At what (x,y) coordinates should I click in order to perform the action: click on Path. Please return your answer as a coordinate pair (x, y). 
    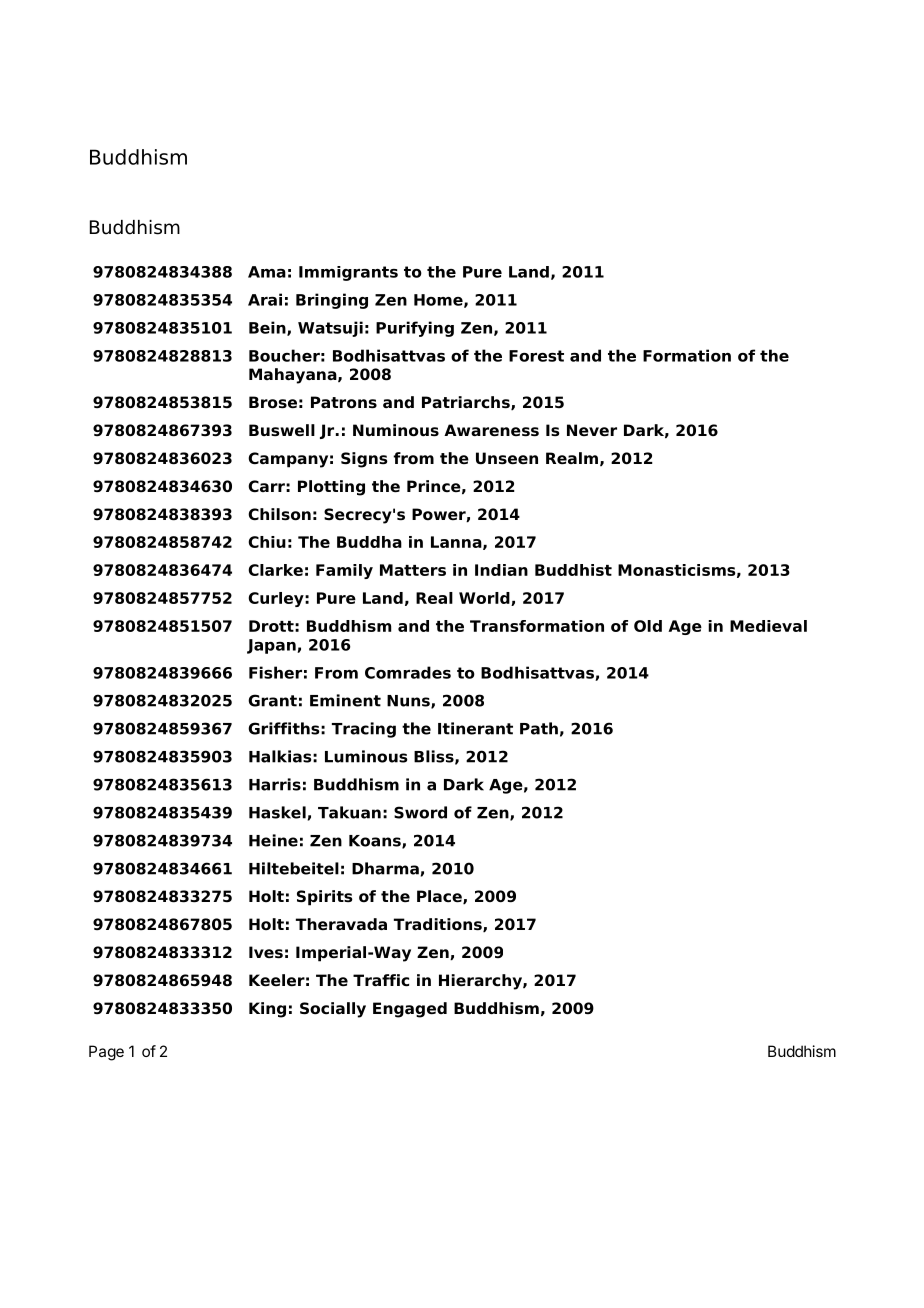
    Looking at the image, I should click on (539, 728).
